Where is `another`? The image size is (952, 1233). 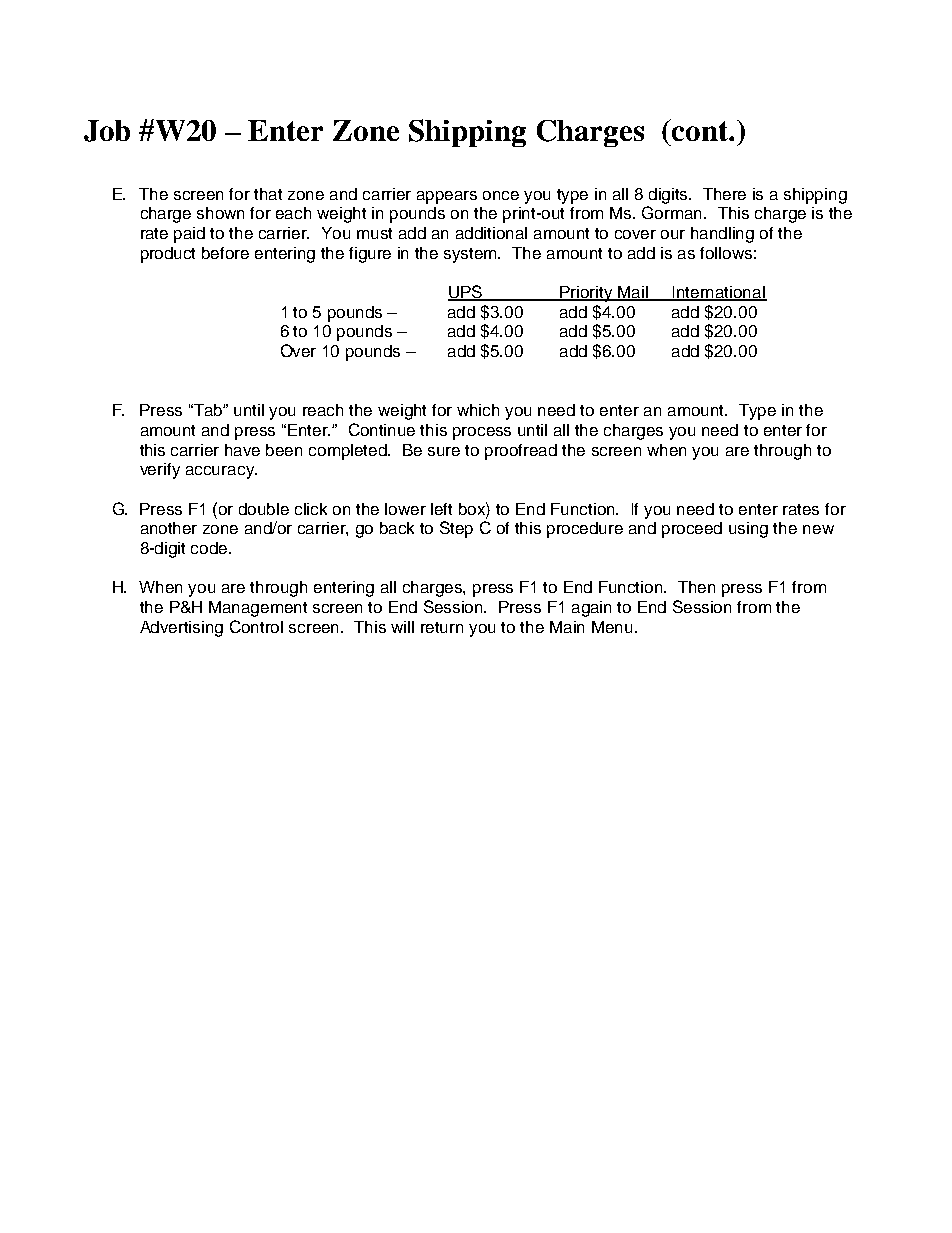 another is located at coordinates (169, 528).
